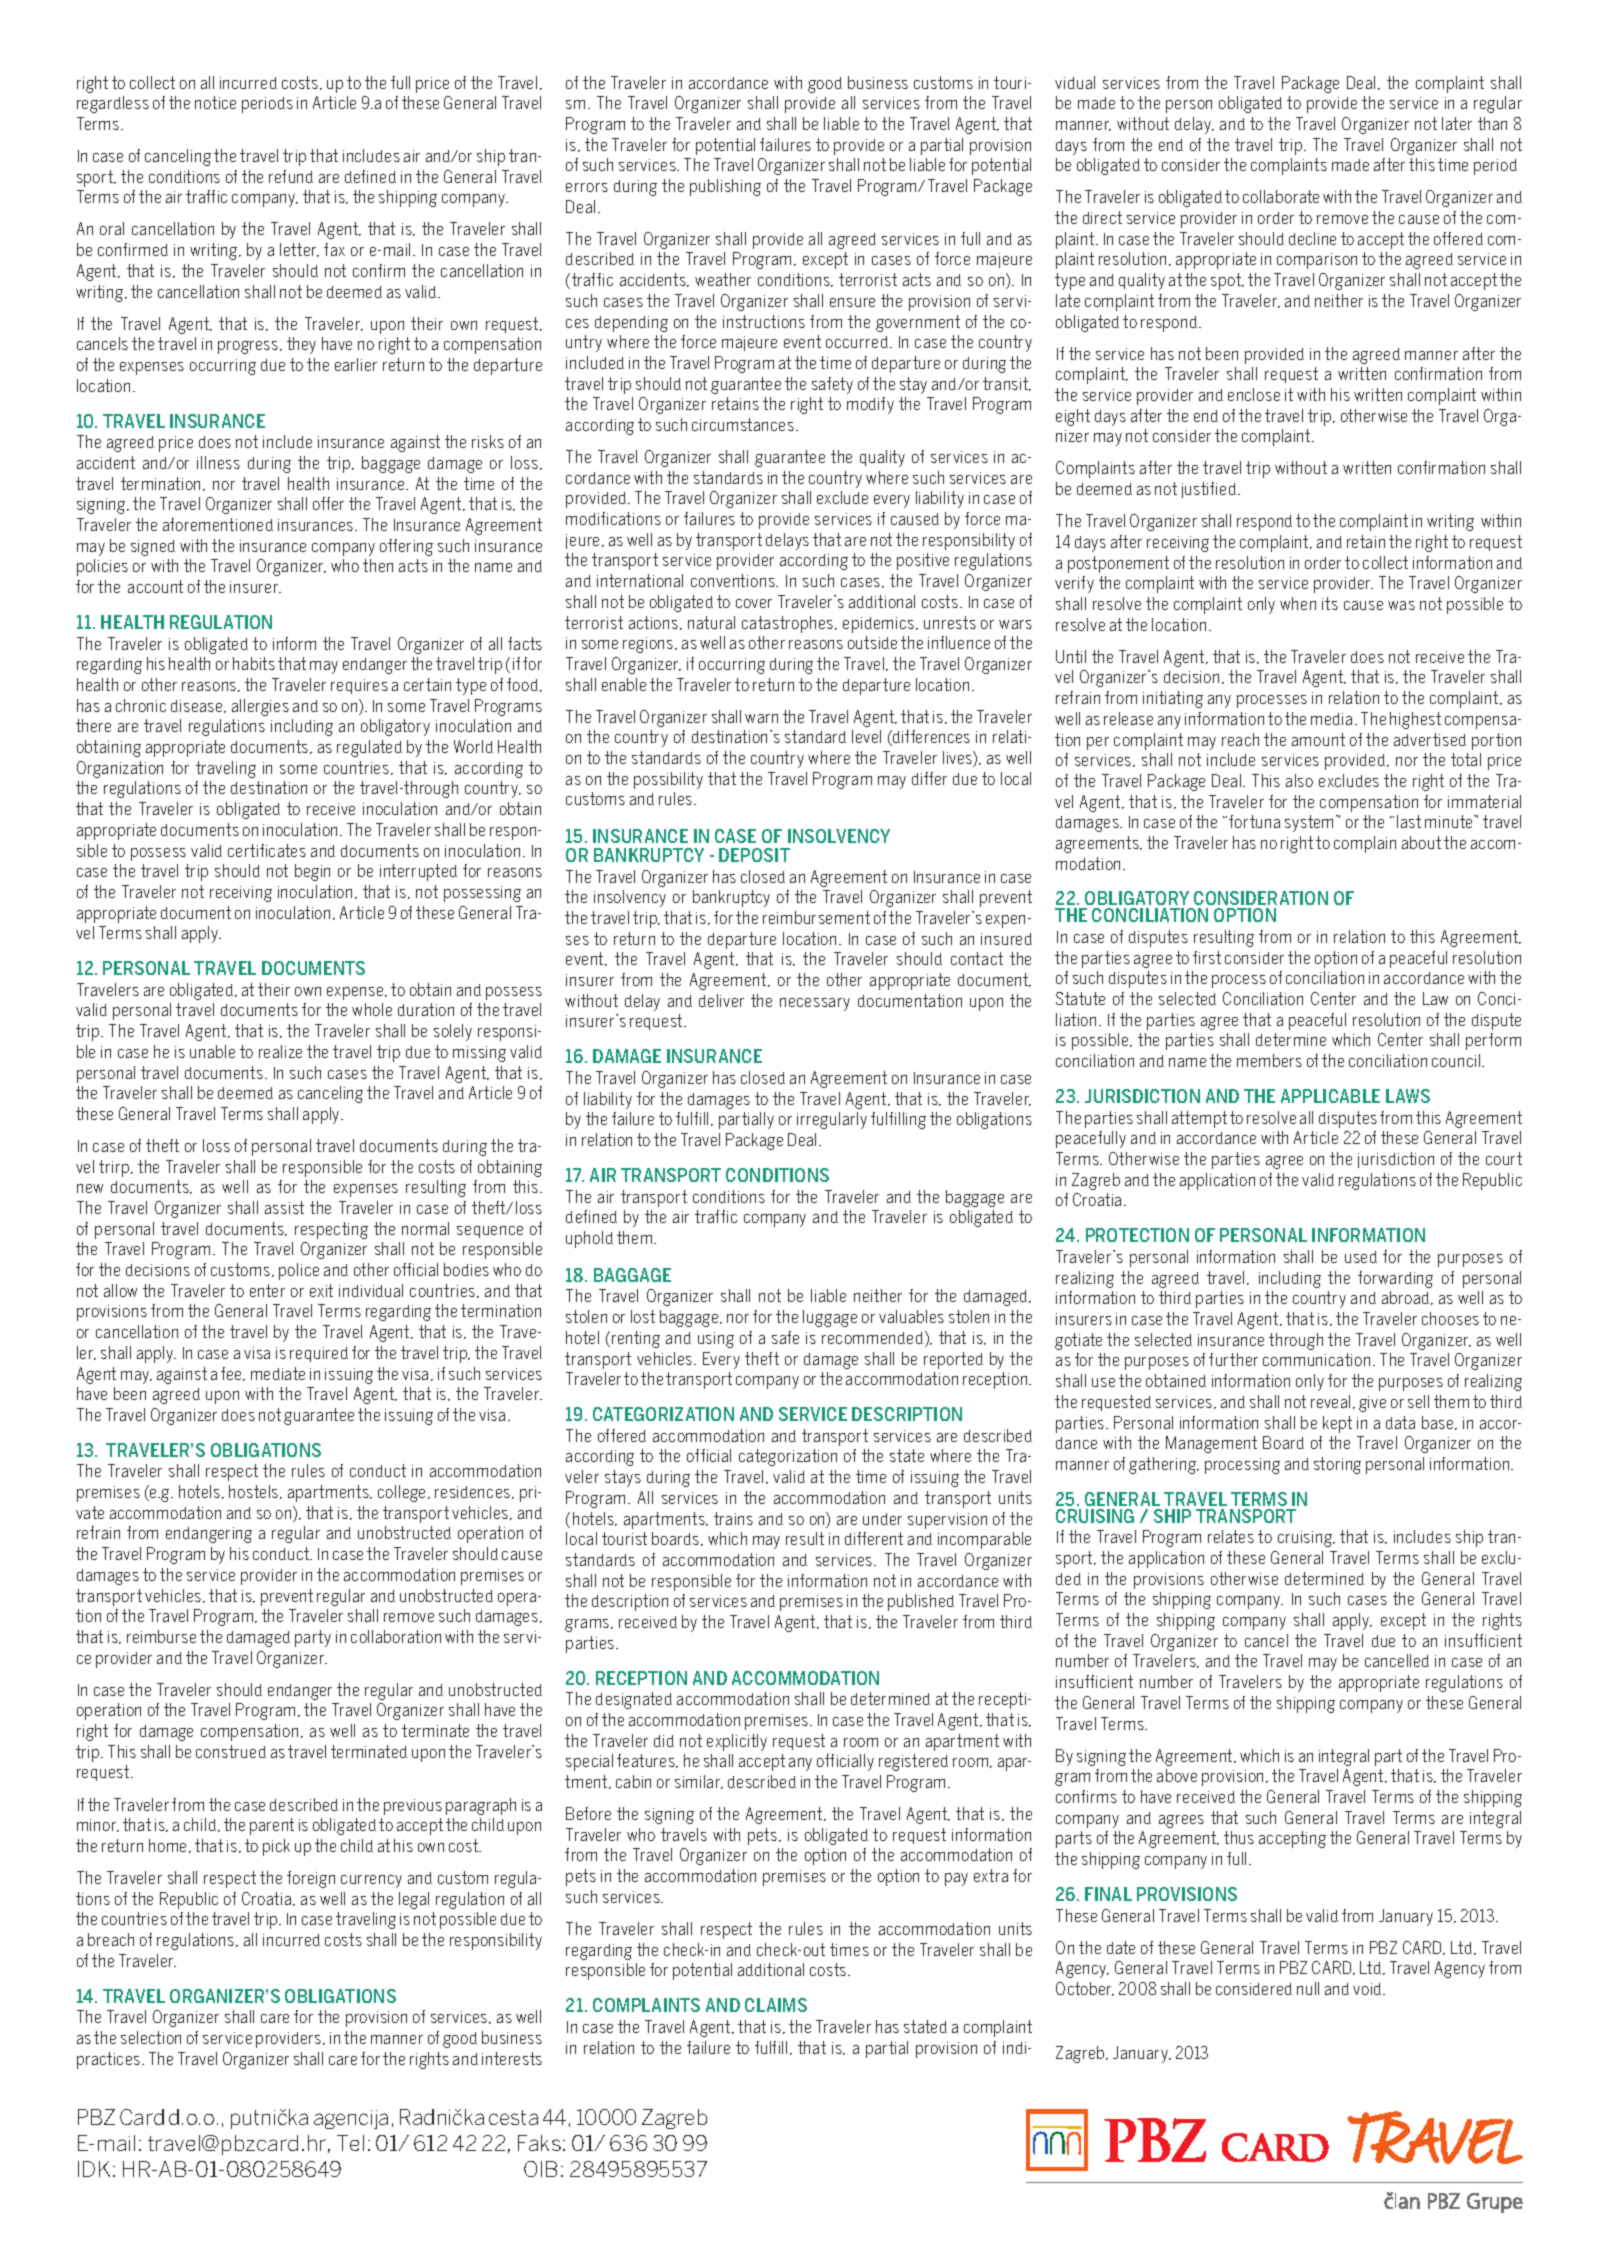 The height and width of the screenshot is (2261, 1599). What do you see at coordinates (921, 1602) in the screenshot?
I see `published` at bounding box center [921, 1602].
